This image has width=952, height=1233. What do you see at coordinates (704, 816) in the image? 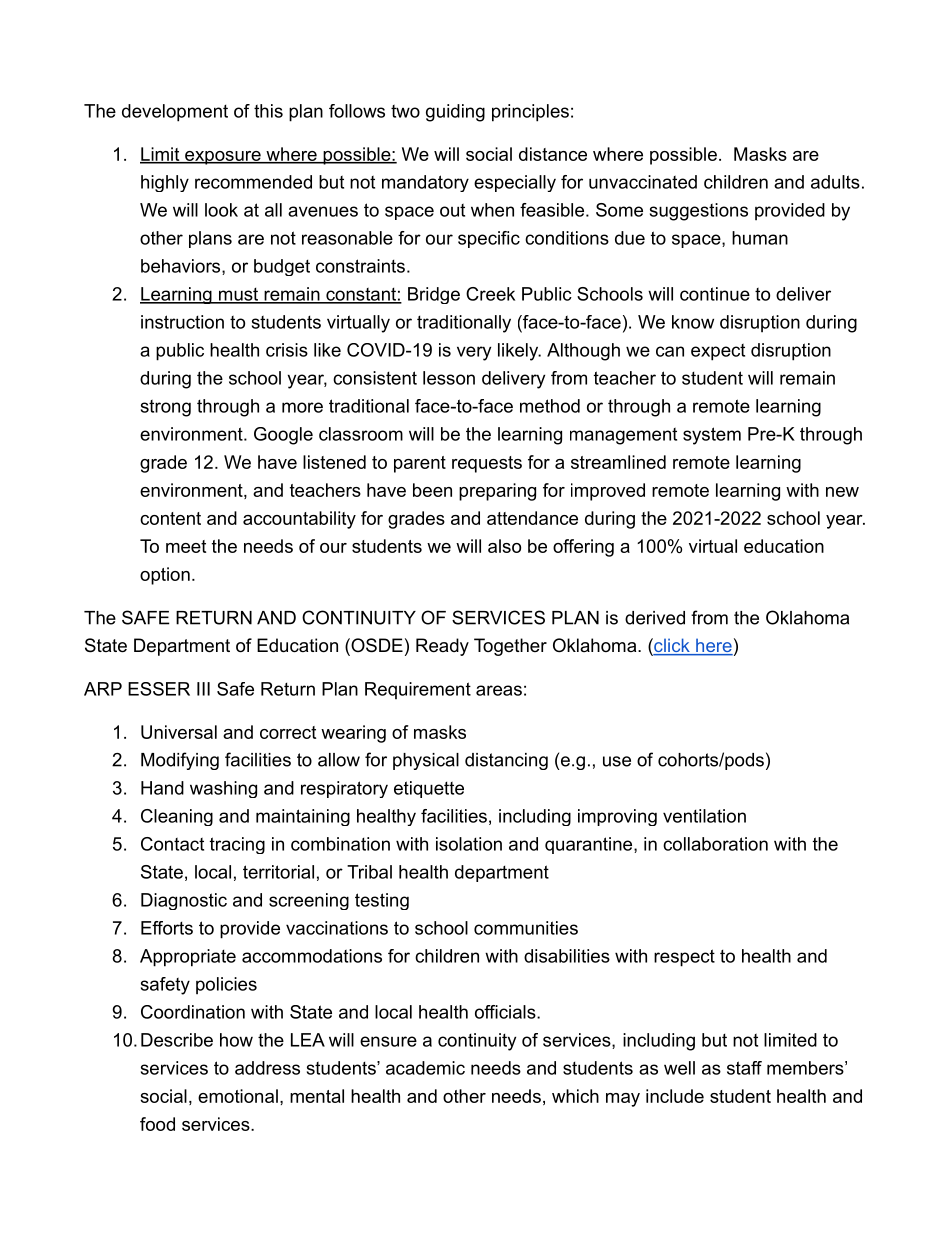
I see `ventilation` at bounding box center [704, 816].
